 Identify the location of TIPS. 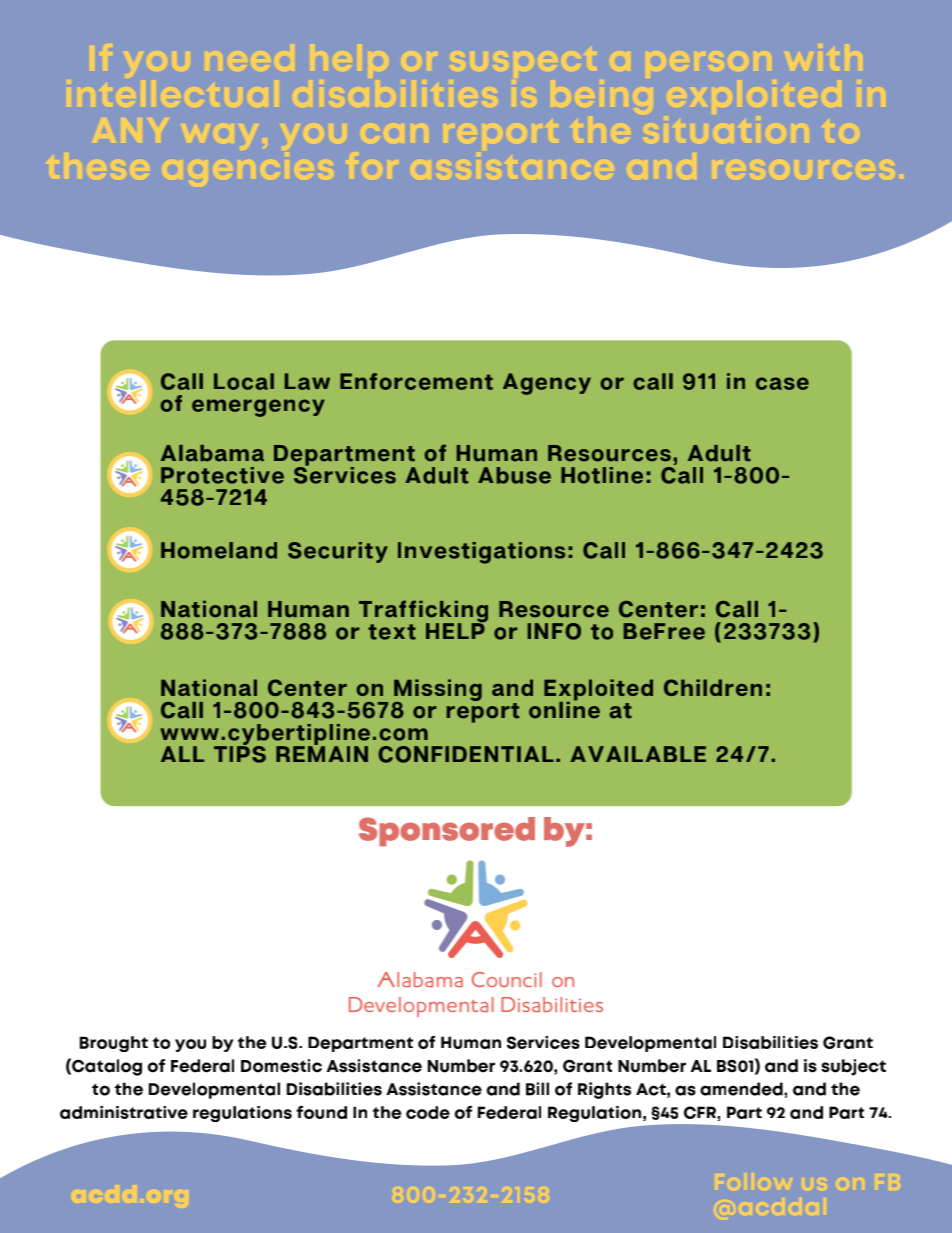
(240, 753).
